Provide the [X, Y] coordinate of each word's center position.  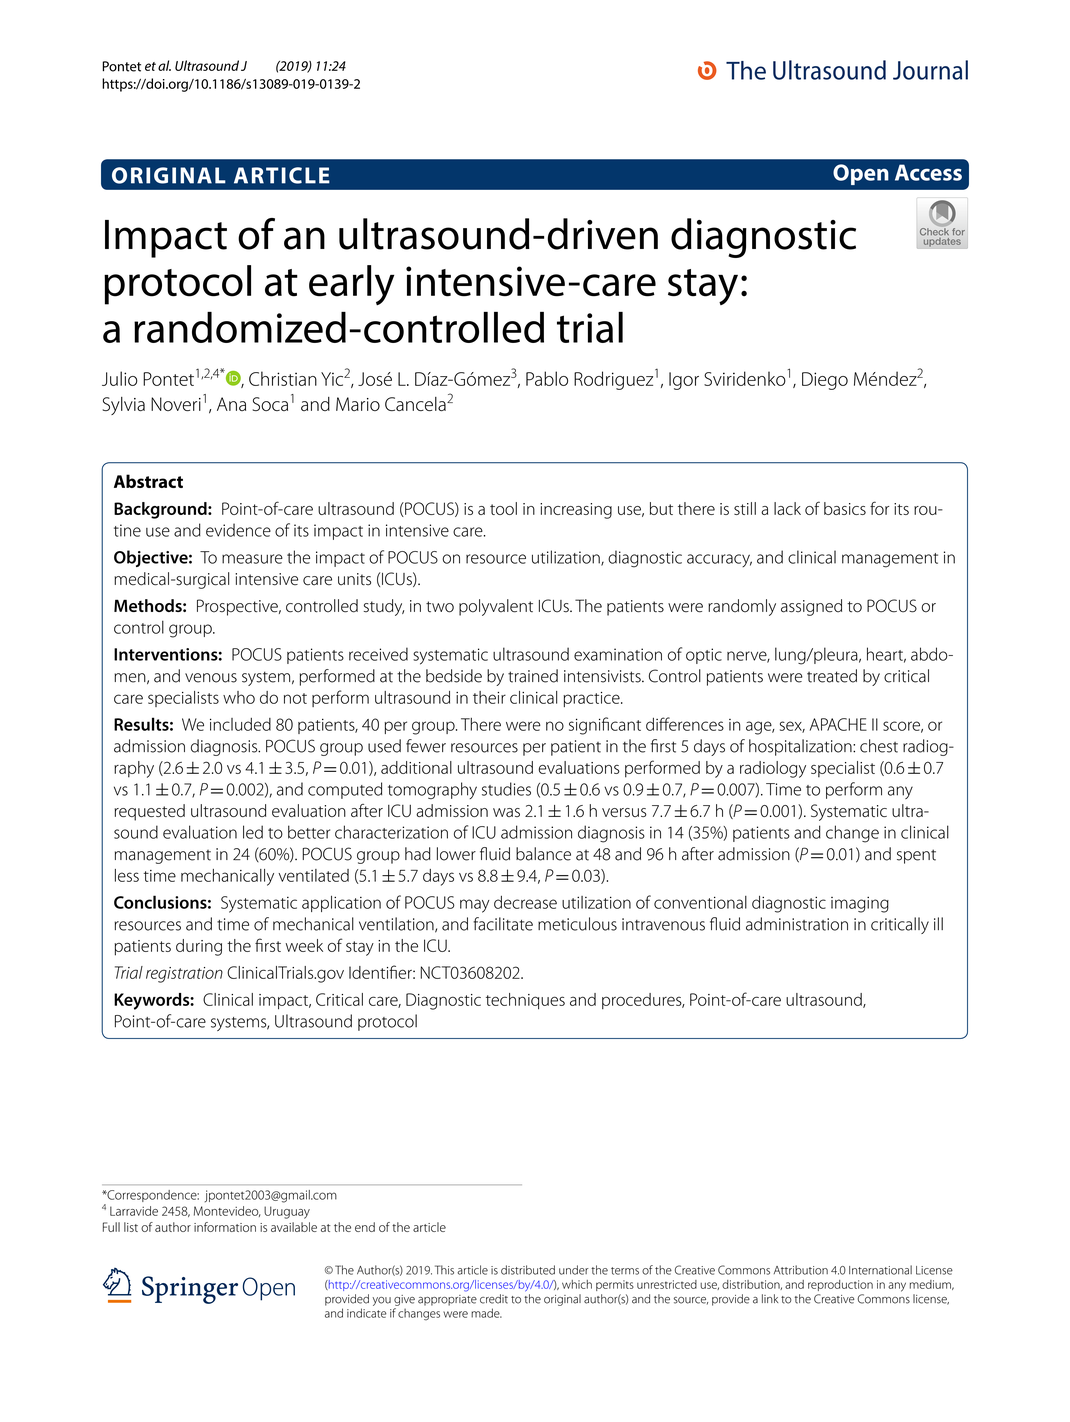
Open [861, 174]
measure [252, 559]
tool [503, 508]
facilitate [503, 924]
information [225, 1227]
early [351, 285]
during [199, 947]
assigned [811, 607]
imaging [860, 904]
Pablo [547, 378]
